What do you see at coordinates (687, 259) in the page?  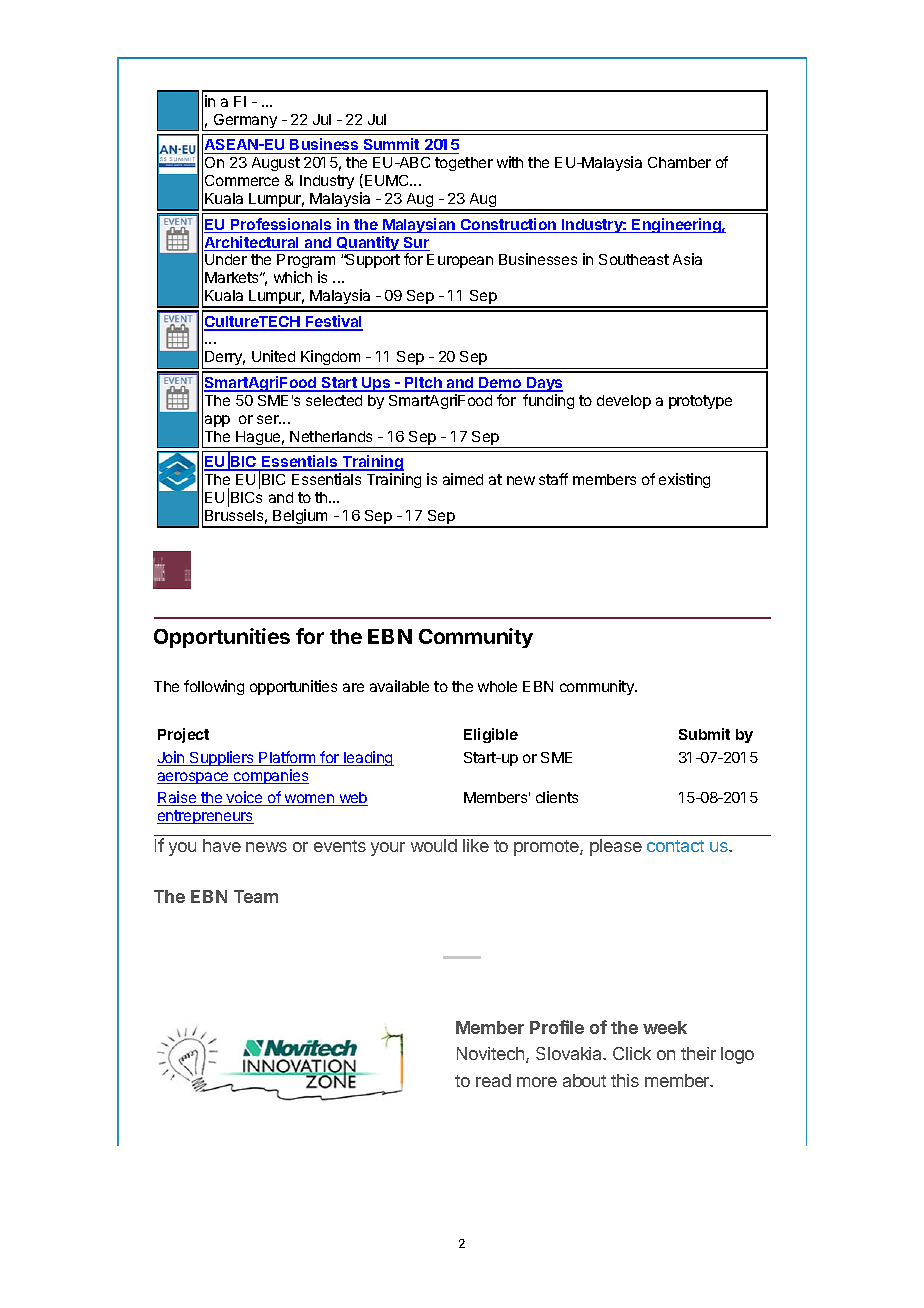 I see `Asia` at bounding box center [687, 259].
